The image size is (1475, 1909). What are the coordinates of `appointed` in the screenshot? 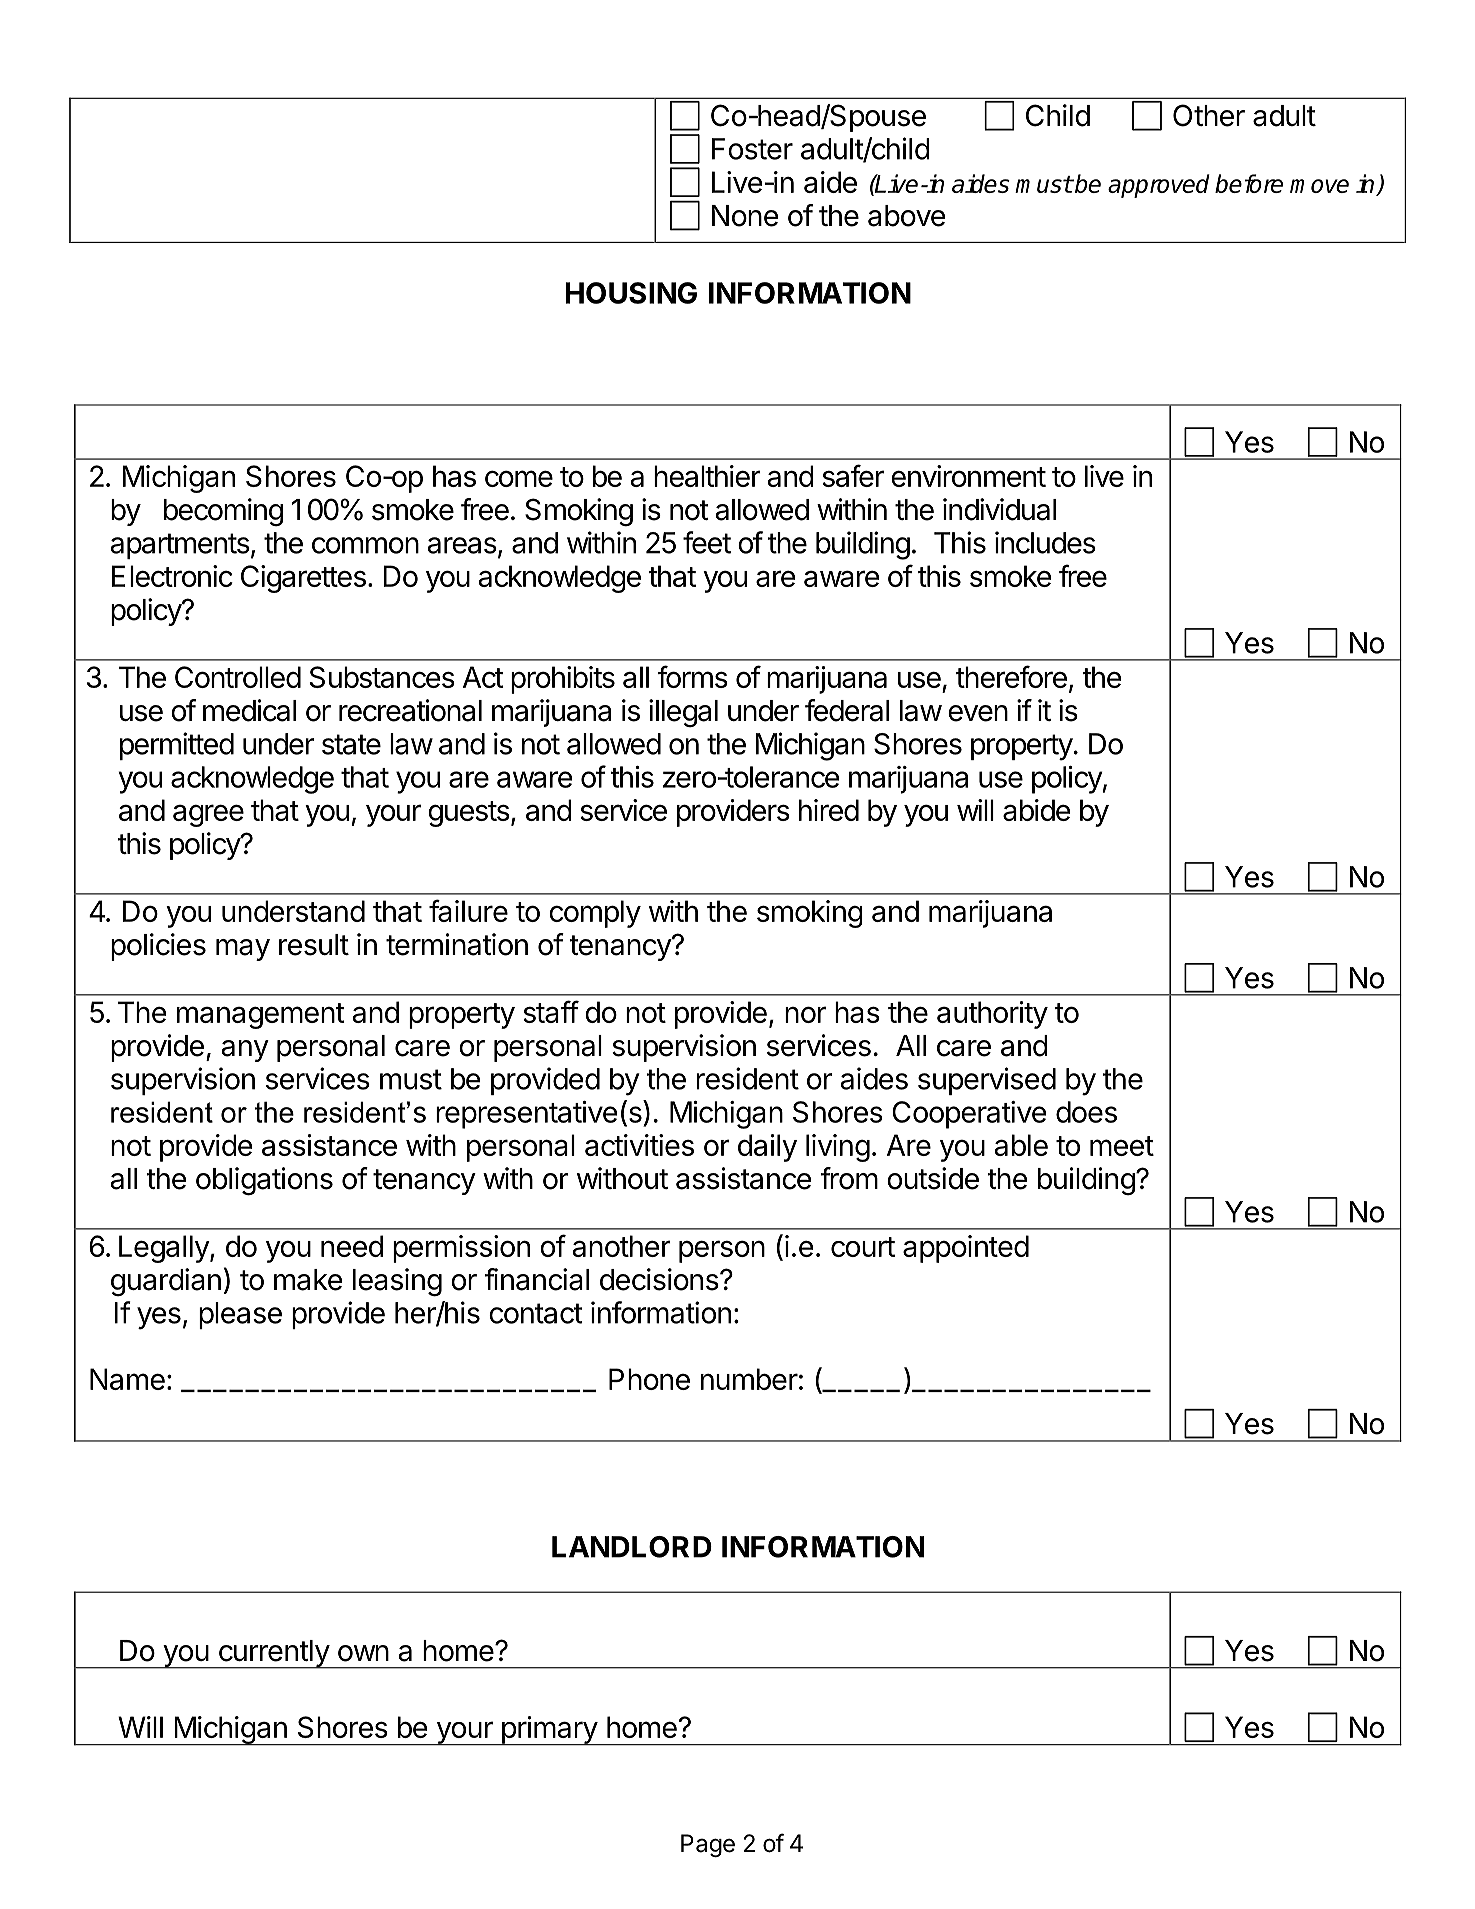 It's located at (966, 1249).
